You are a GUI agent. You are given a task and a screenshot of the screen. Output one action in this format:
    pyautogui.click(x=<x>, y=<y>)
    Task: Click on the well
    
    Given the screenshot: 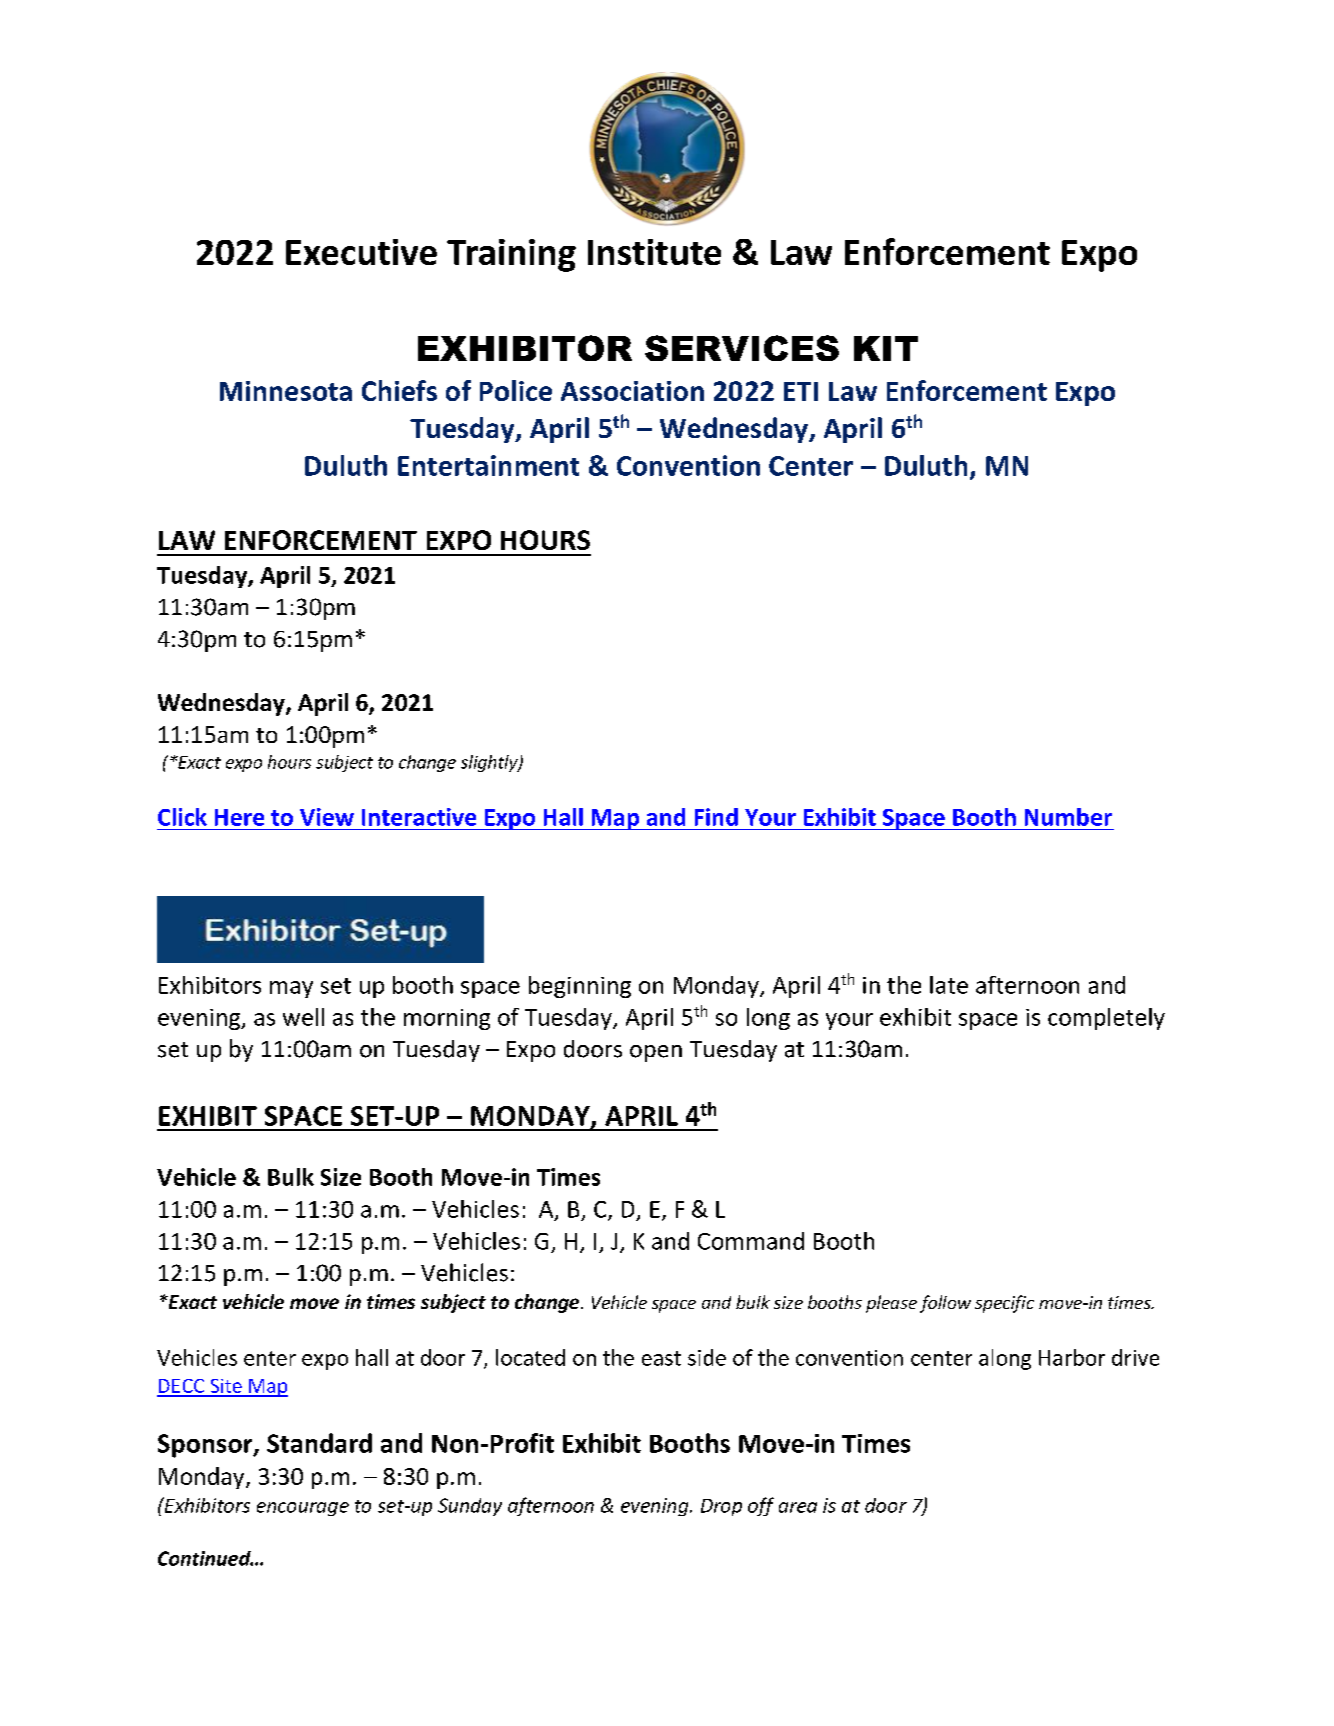 What is the action you would take?
    pyautogui.click(x=303, y=1017)
